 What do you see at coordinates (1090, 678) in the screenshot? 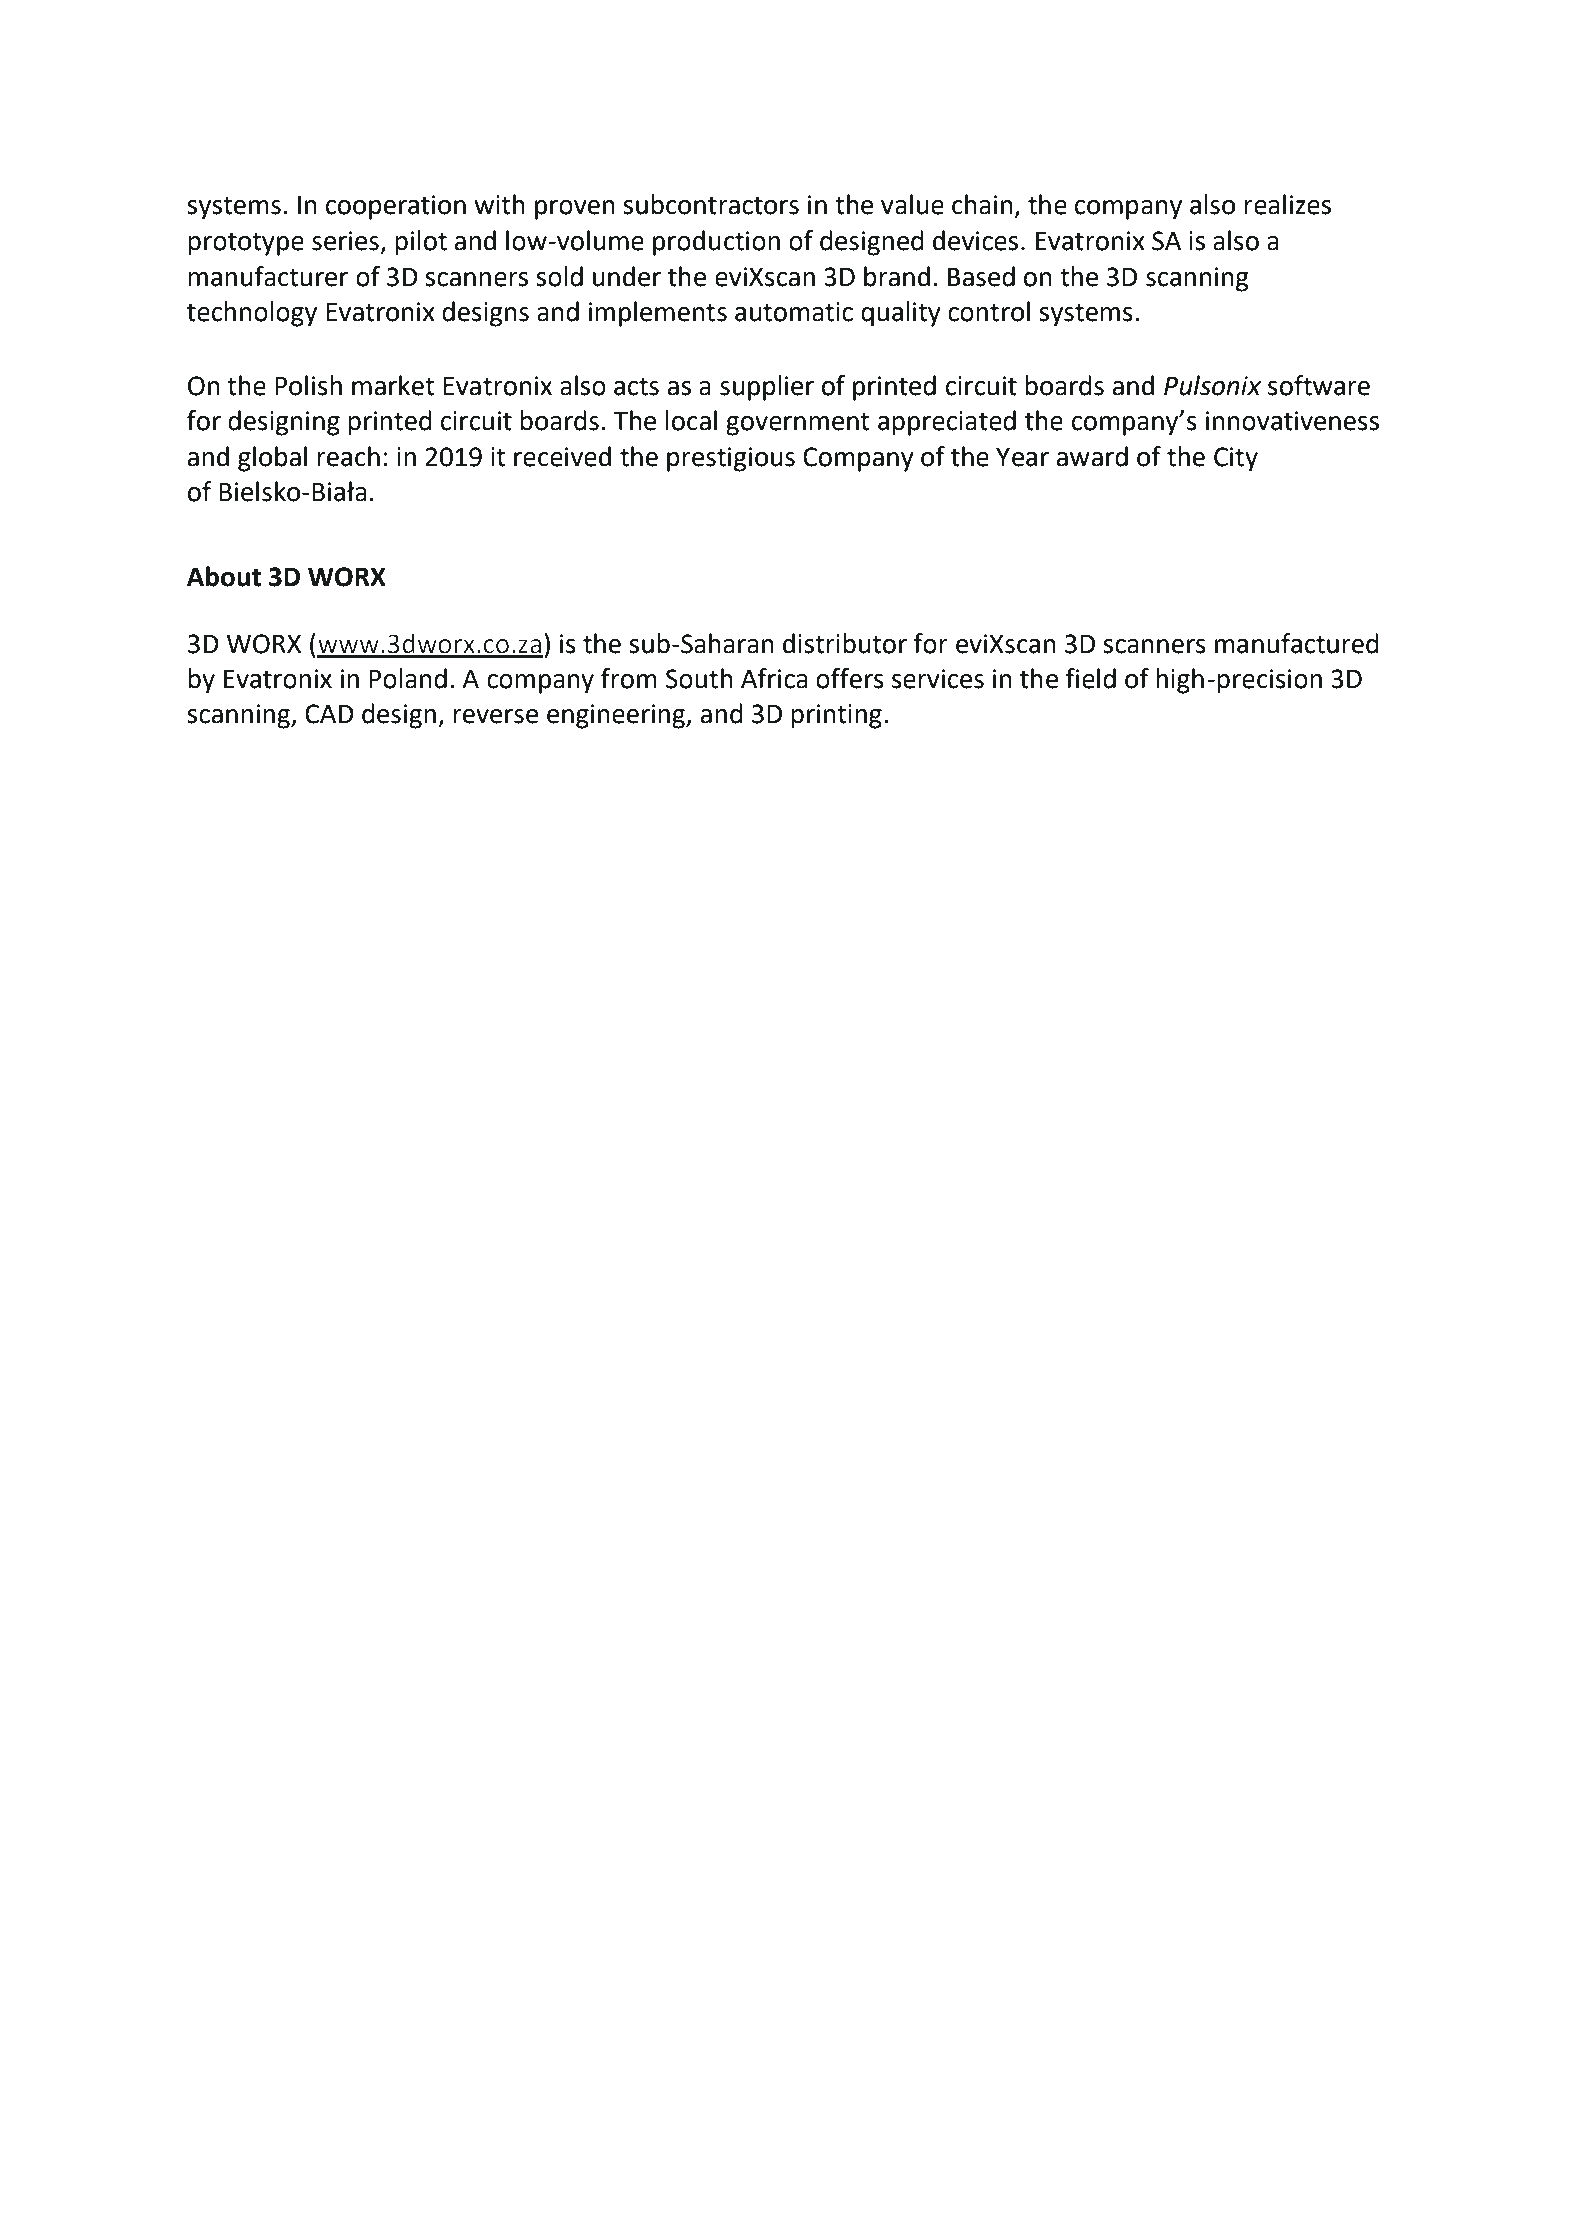
I see `field` at bounding box center [1090, 678].
